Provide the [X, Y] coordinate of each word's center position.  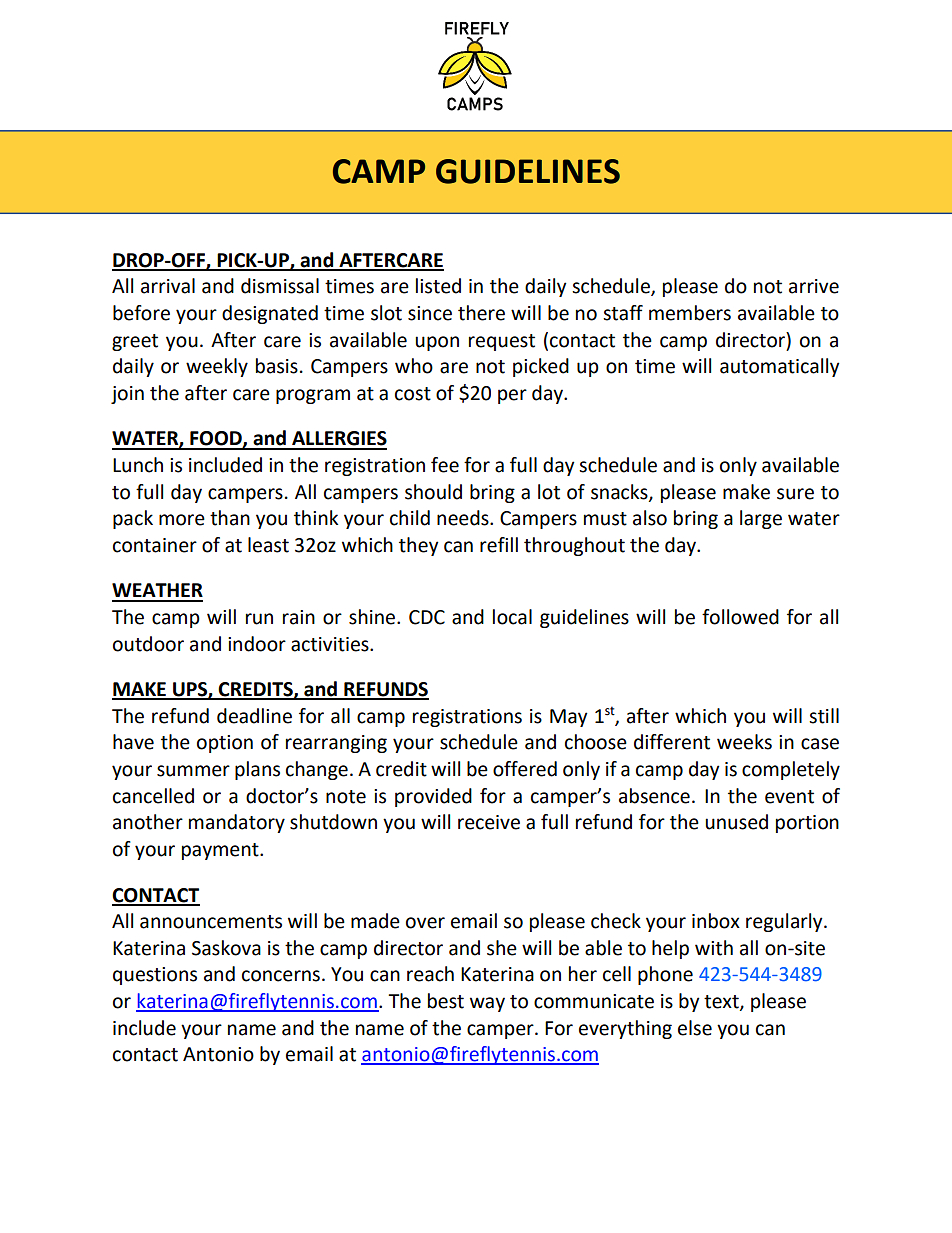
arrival [168, 286]
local [512, 617]
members [690, 313]
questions [155, 976]
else [695, 1028]
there [481, 313]
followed [740, 617]
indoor [257, 644]
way [487, 1004]
